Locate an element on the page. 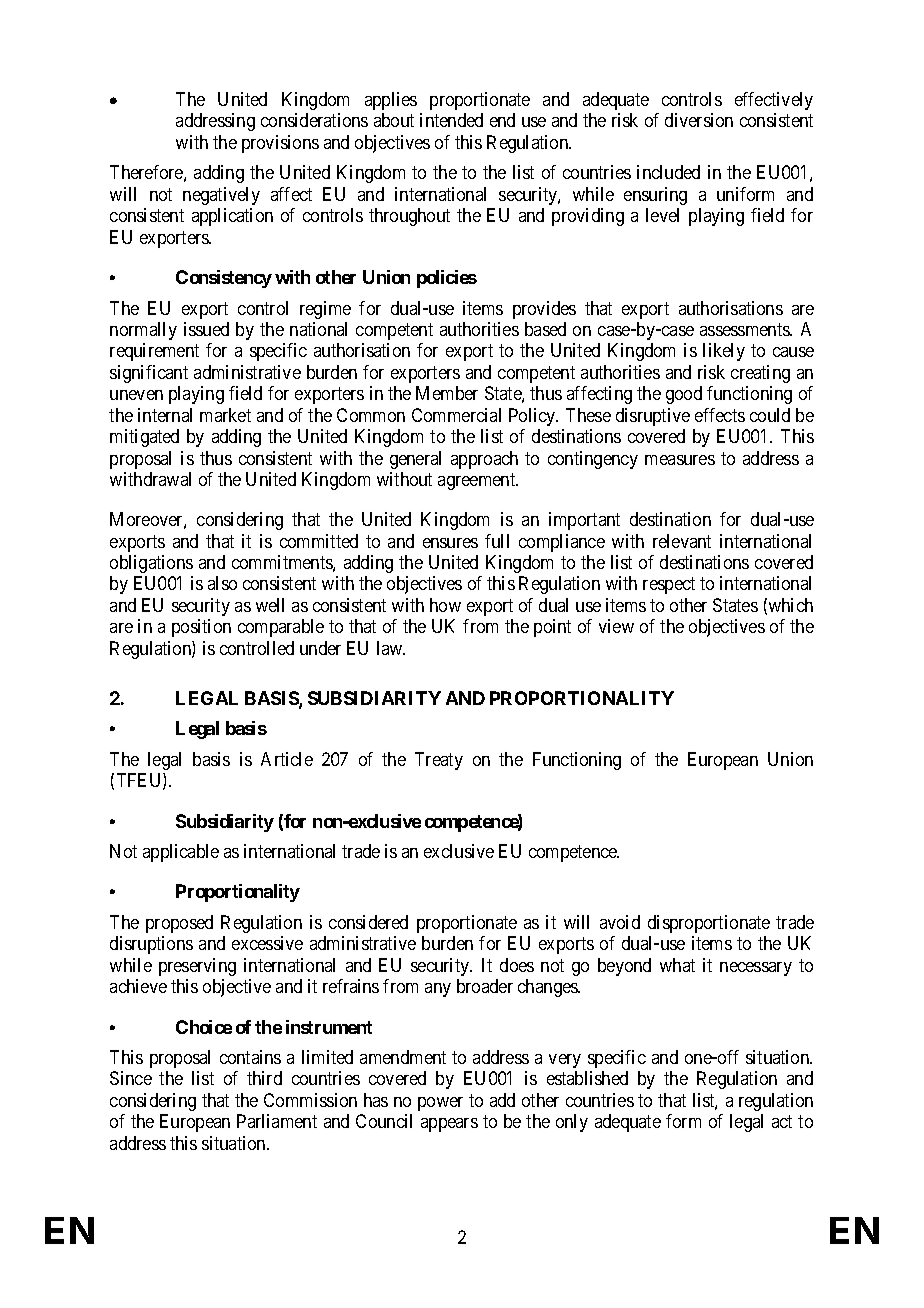  act is located at coordinates (782, 1122).
